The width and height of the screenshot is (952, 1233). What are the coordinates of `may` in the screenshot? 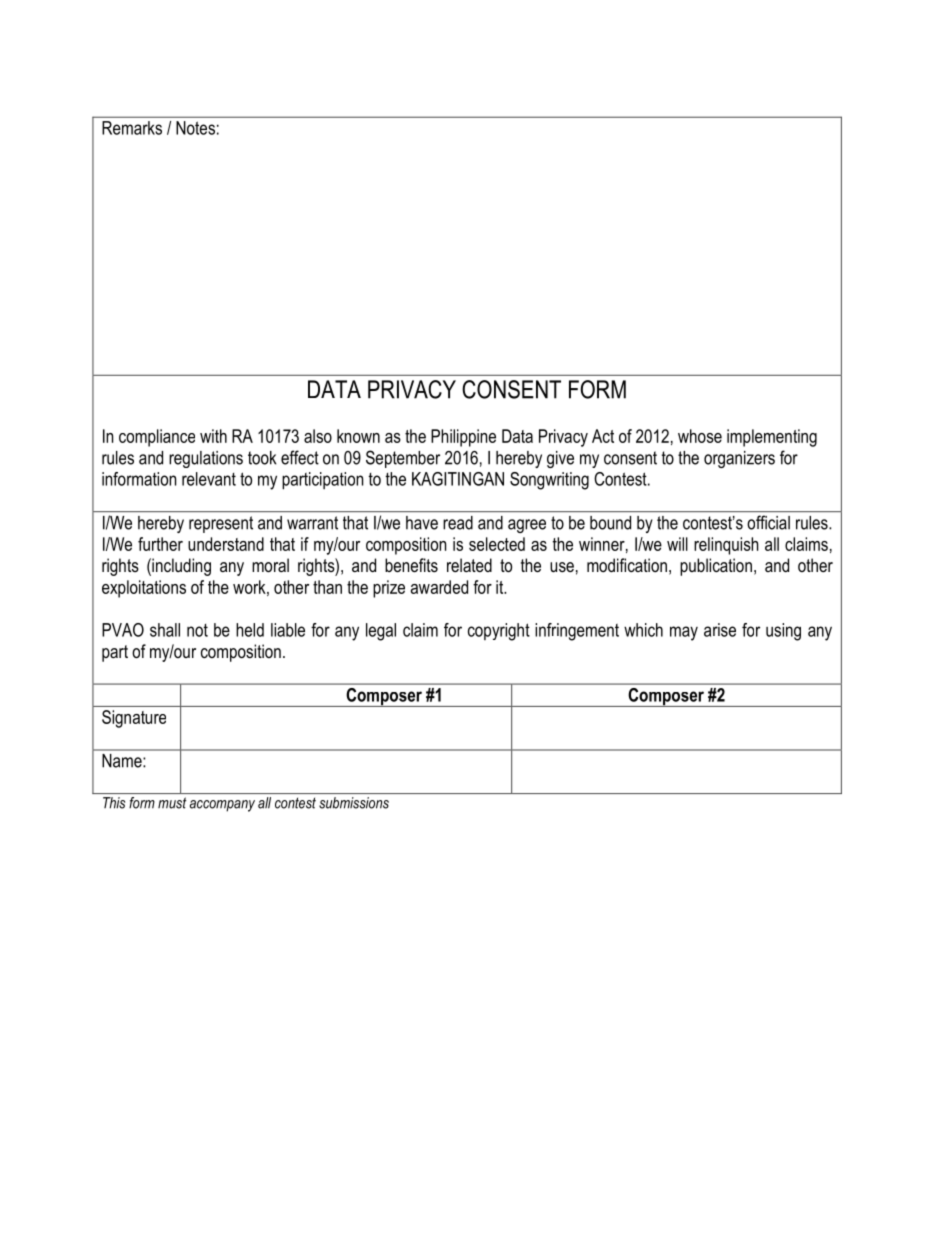 It's located at (684, 633).
